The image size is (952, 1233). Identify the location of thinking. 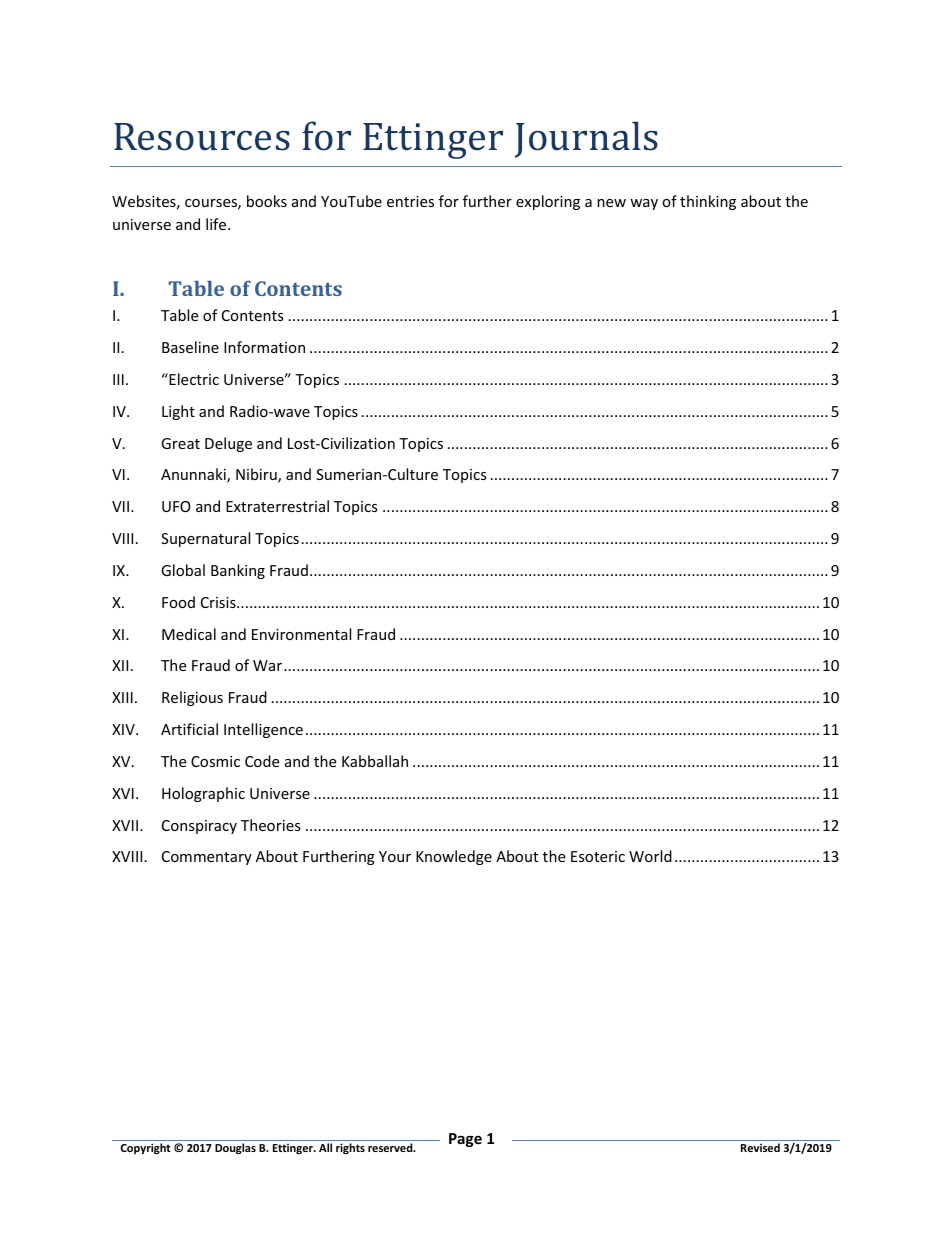
(708, 202).
